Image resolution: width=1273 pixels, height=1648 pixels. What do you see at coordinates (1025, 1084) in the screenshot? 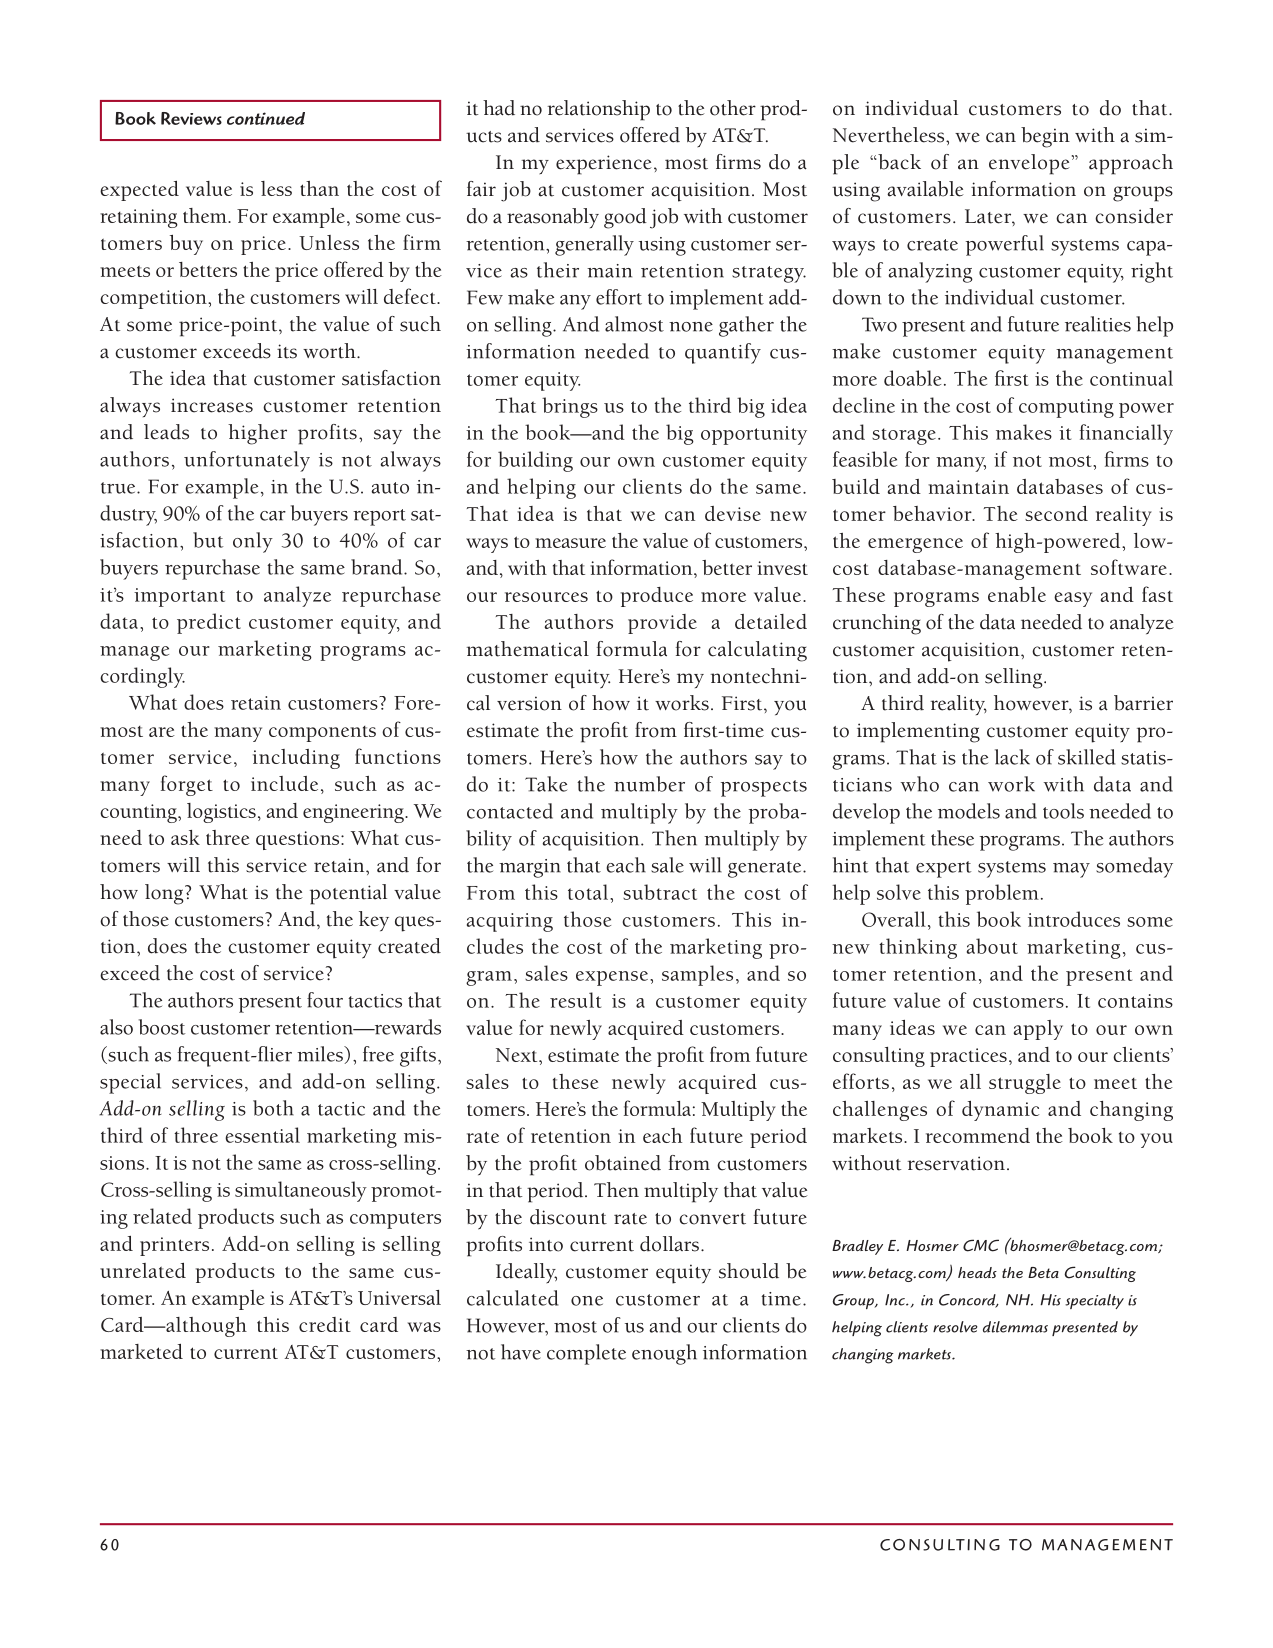
I see `struggle` at bounding box center [1025, 1084].
